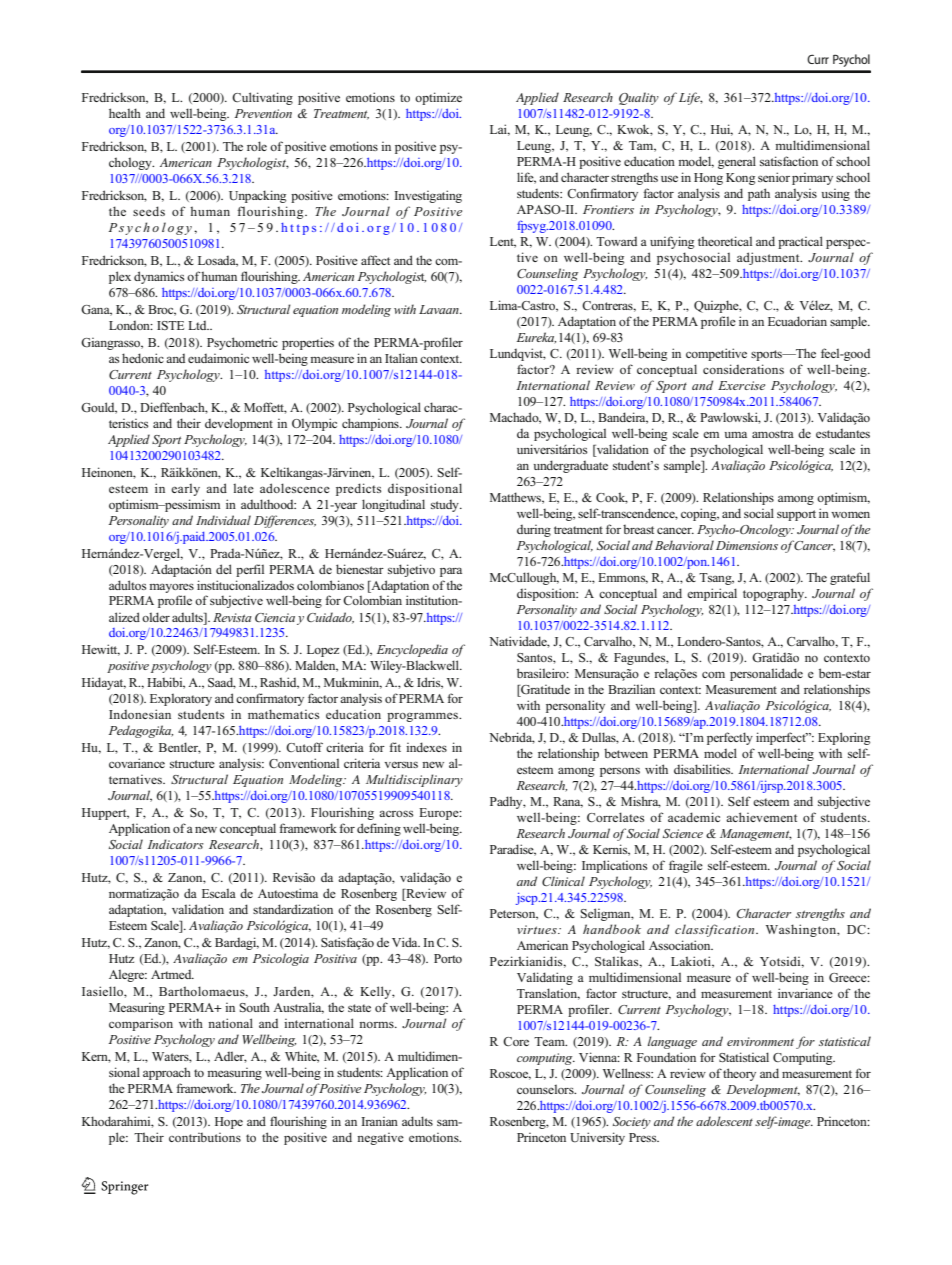 This document has height=1265, width=952. I want to click on optimize, so click(438, 98).
